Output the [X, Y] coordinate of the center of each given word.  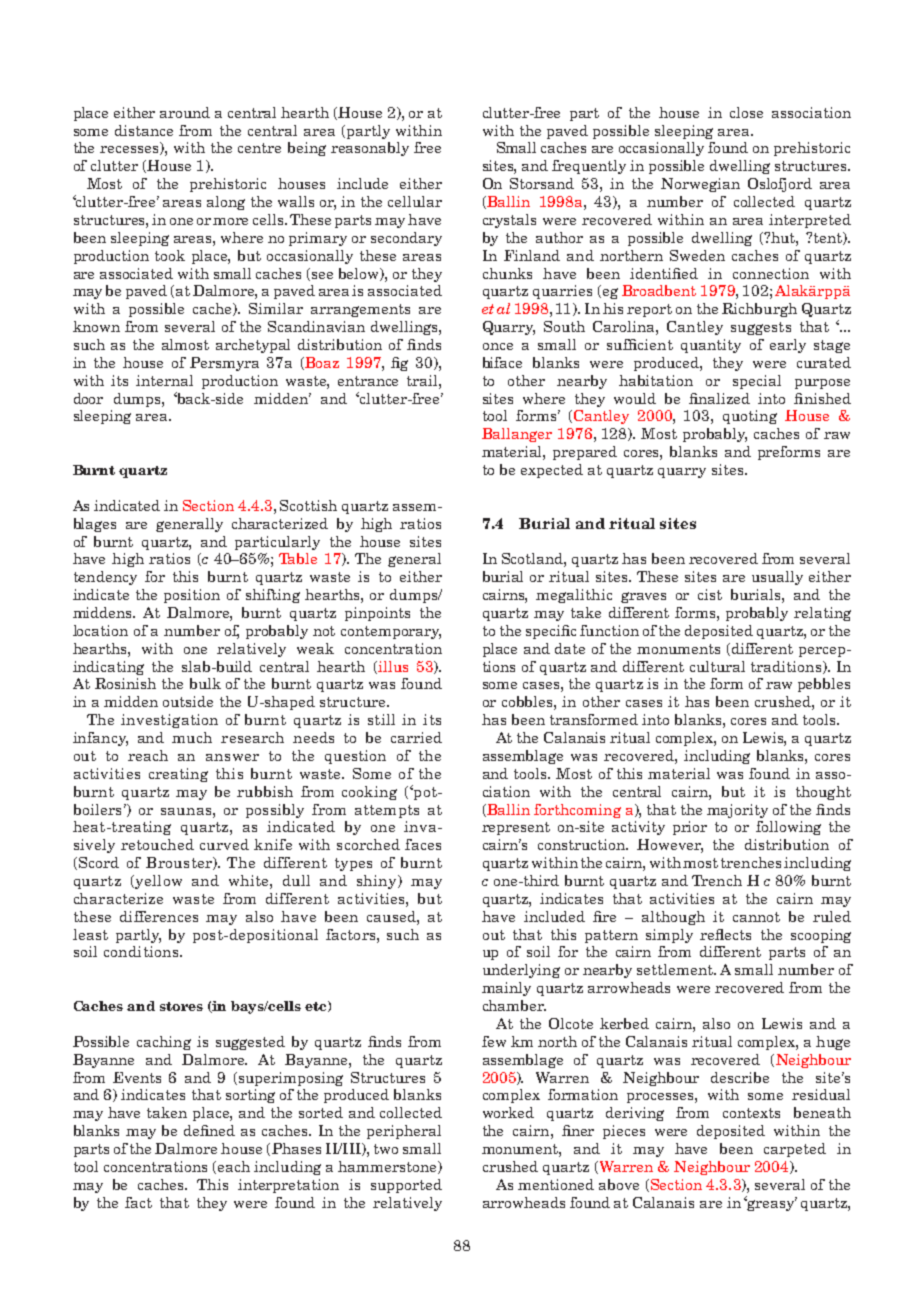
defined [209, 1130]
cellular [415, 201]
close [746, 112]
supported [406, 1186]
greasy [771, 1204]
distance [144, 130]
